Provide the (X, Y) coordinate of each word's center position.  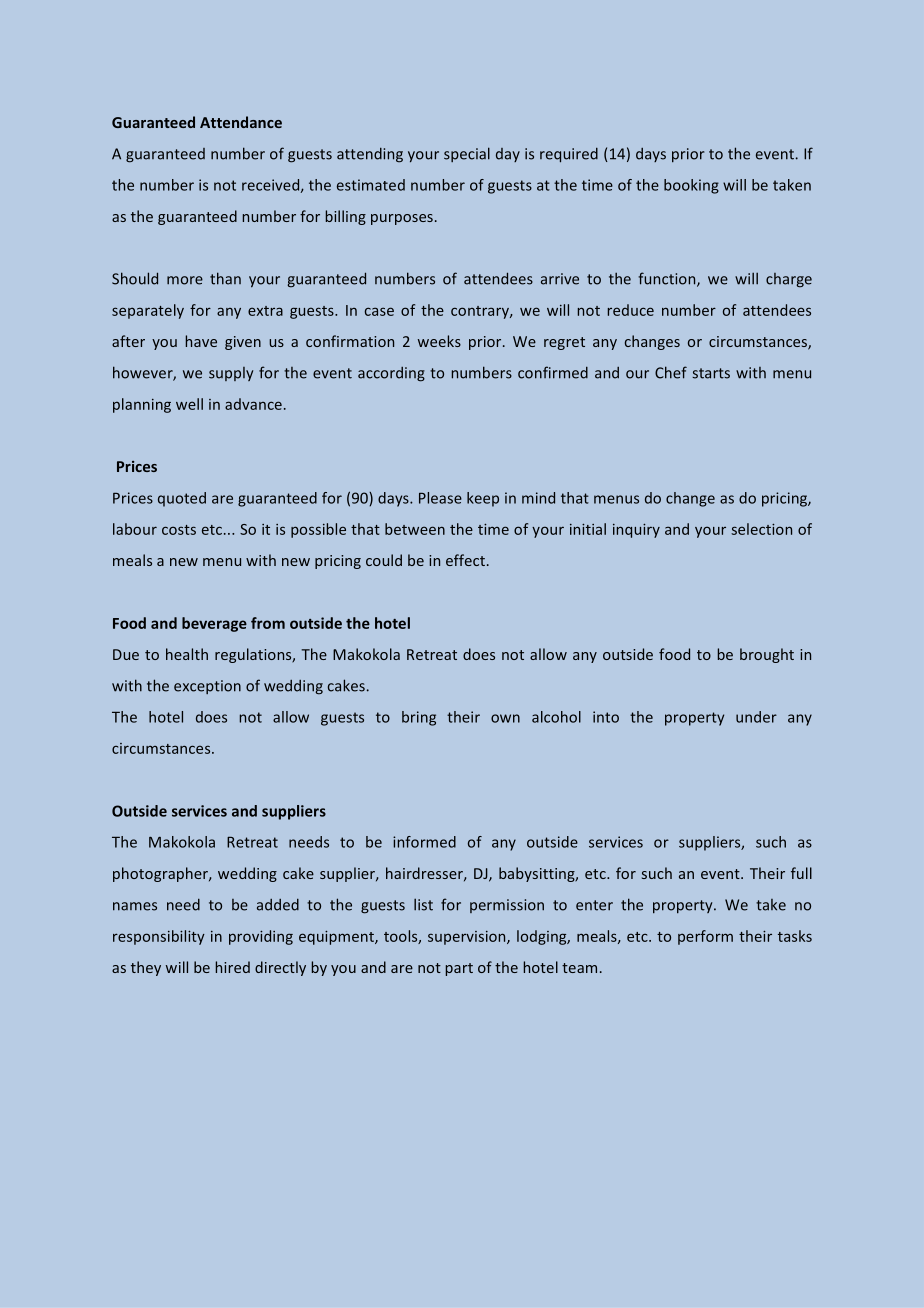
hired (233, 967)
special (467, 154)
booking (691, 186)
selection (761, 529)
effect (467, 560)
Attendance (241, 122)
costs (179, 530)
